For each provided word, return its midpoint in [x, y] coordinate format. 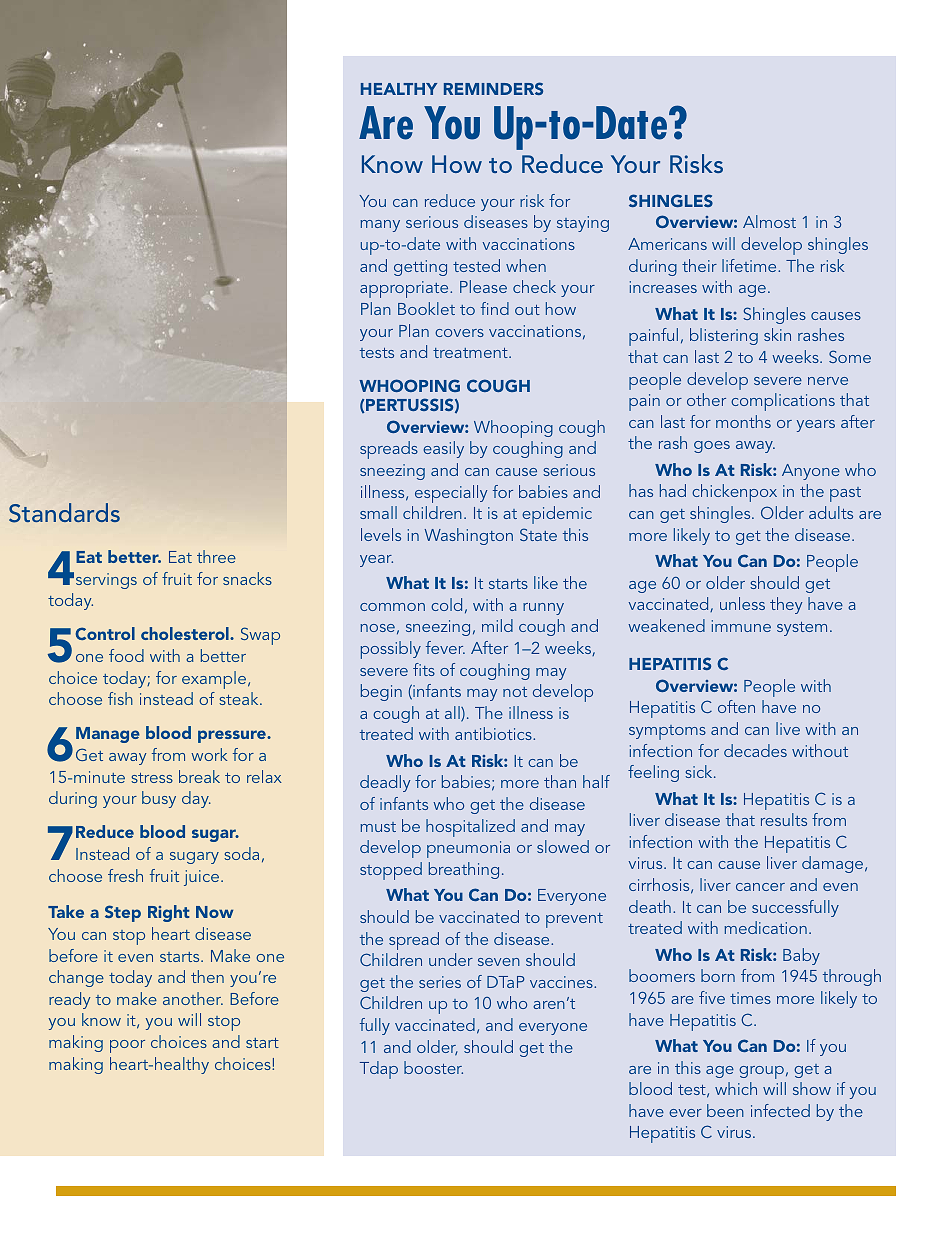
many [380, 226]
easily [443, 449]
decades [755, 750]
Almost [769, 221]
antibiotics [494, 733]
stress [152, 778]
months [743, 421]
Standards [64, 513]
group [761, 1072]
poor [127, 1046]
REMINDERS [493, 88]
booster [433, 1067]
